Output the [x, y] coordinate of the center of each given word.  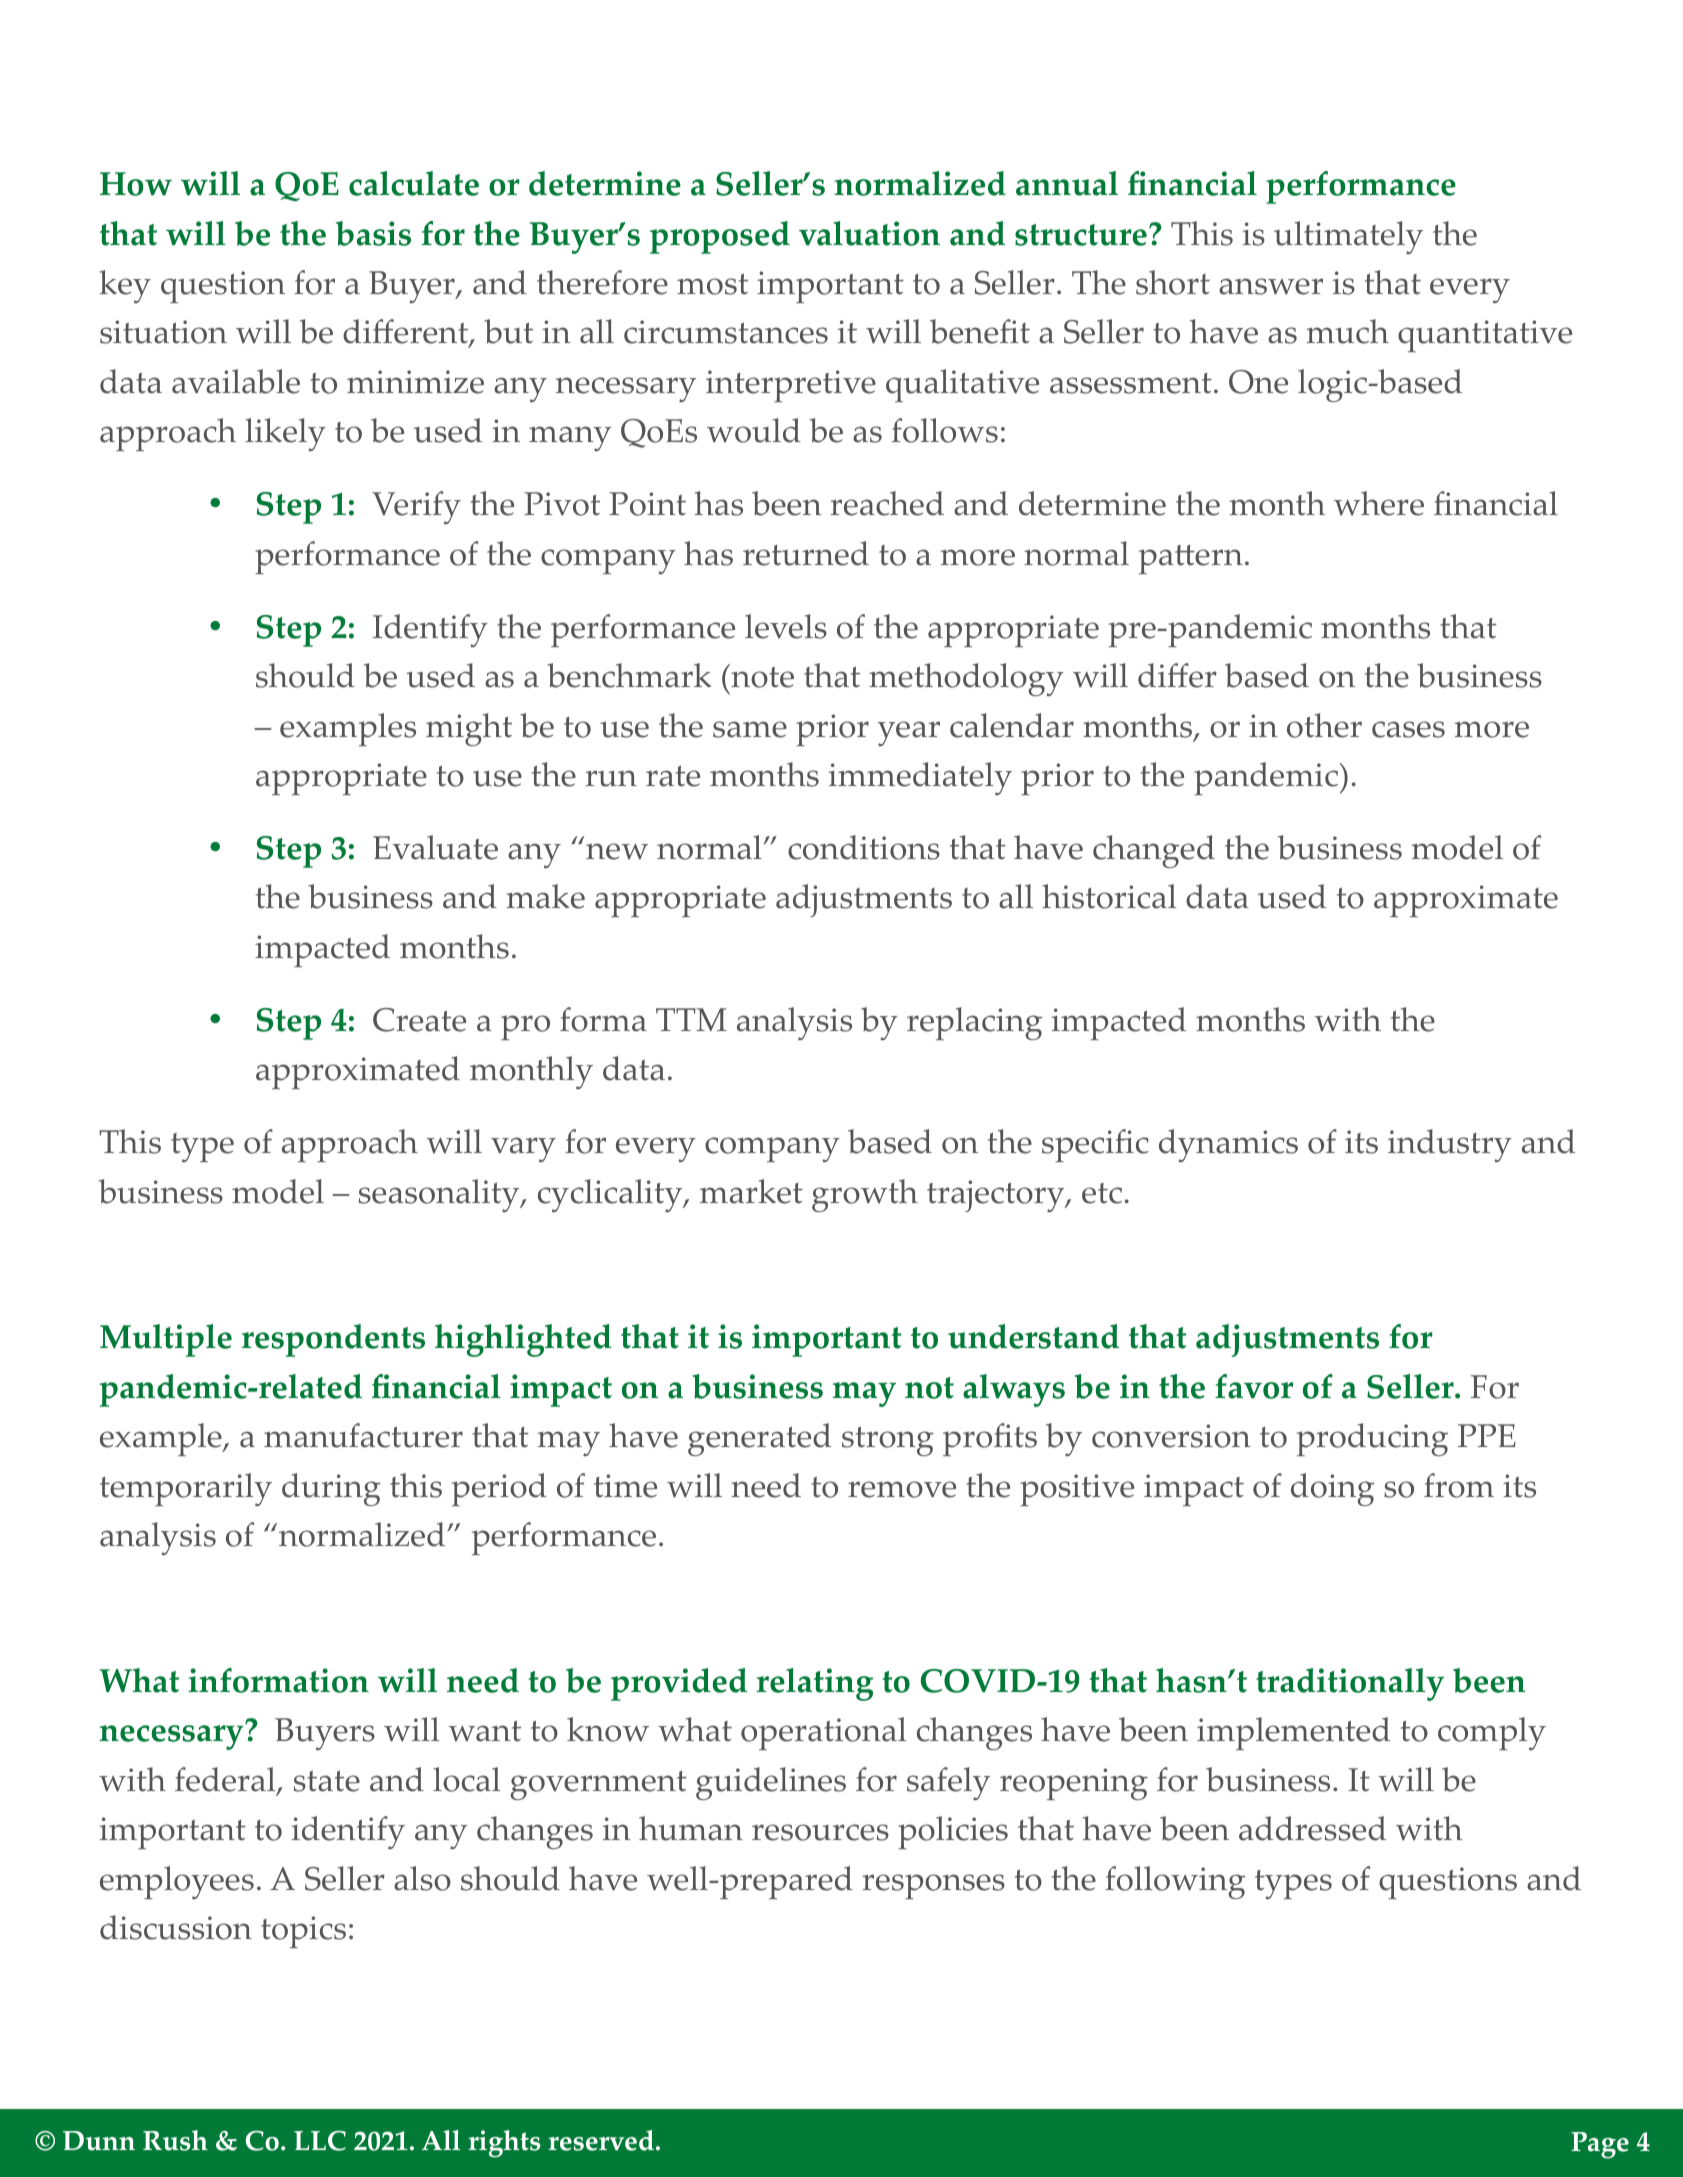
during [331, 1489]
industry [1450, 1145]
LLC [320, 2141]
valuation [869, 233]
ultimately [1348, 237]
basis [373, 233]
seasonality [440, 1195]
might [469, 729]
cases [1408, 729]
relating [815, 1684]
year [909, 733]
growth [865, 1195]
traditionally [1350, 1684]
